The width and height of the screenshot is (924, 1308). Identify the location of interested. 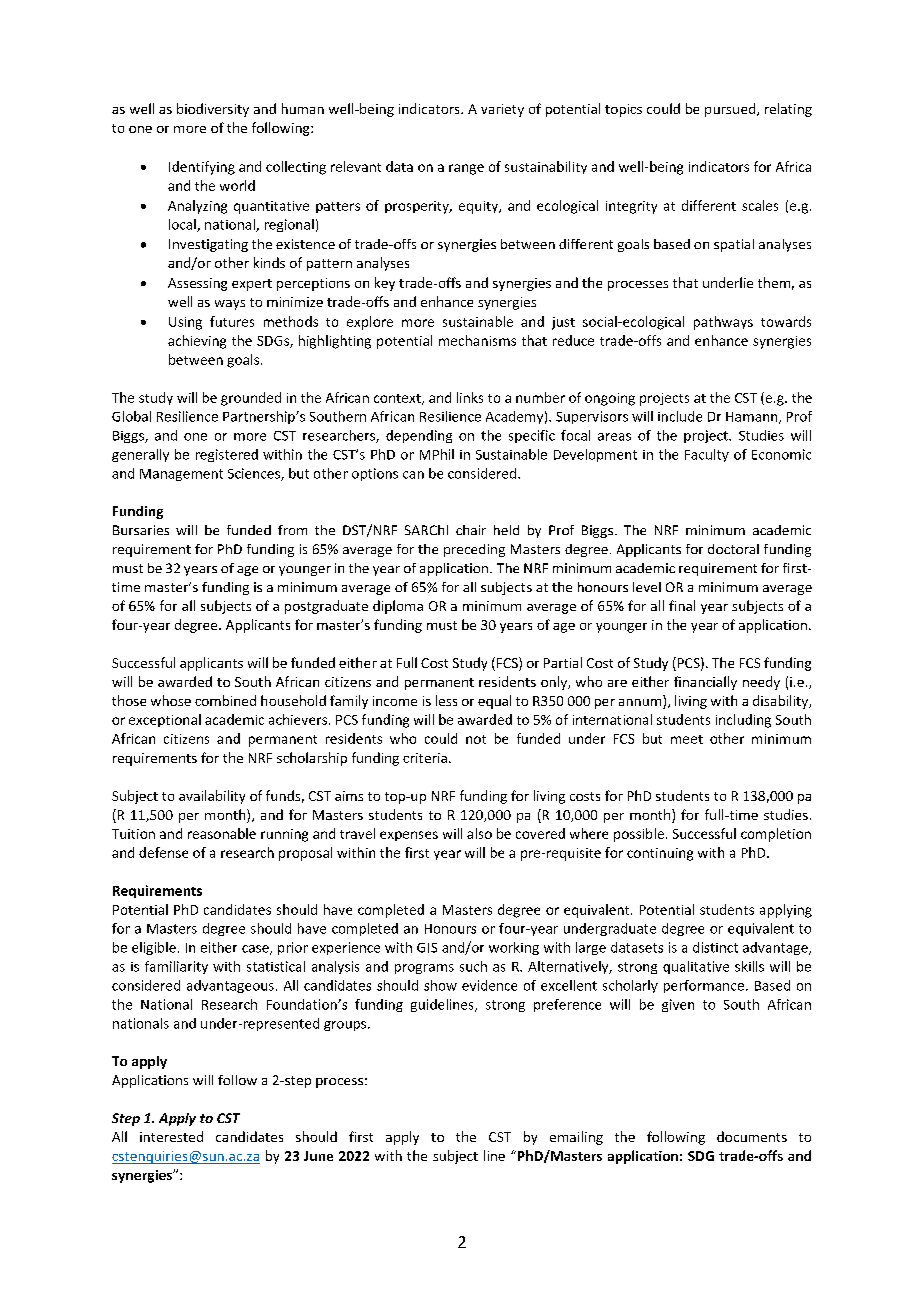
(171, 1136).
